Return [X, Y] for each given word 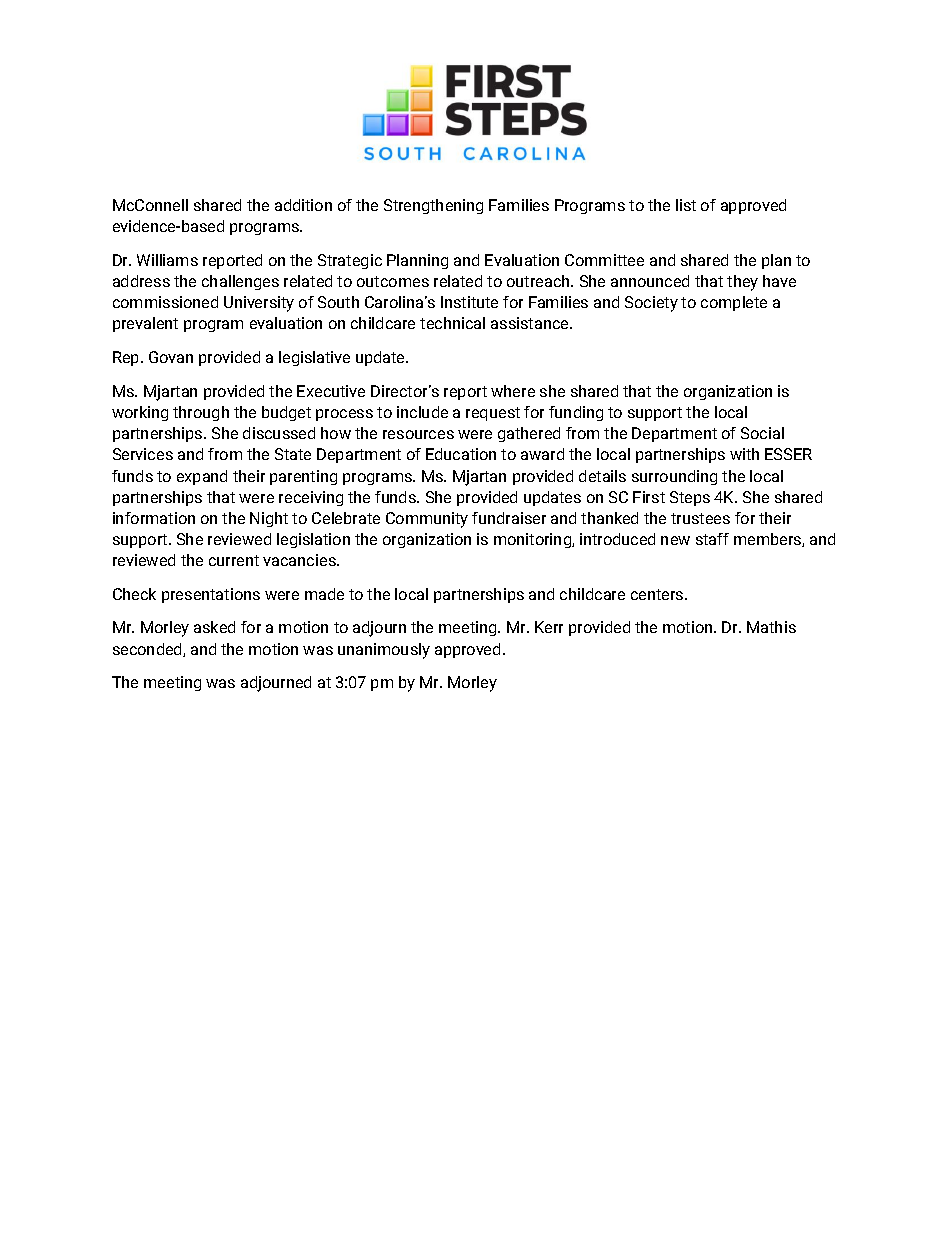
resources [418, 434]
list [686, 205]
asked [214, 627]
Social [762, 433]
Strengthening [433, 206]
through [201, 413]
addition [303, 205]
